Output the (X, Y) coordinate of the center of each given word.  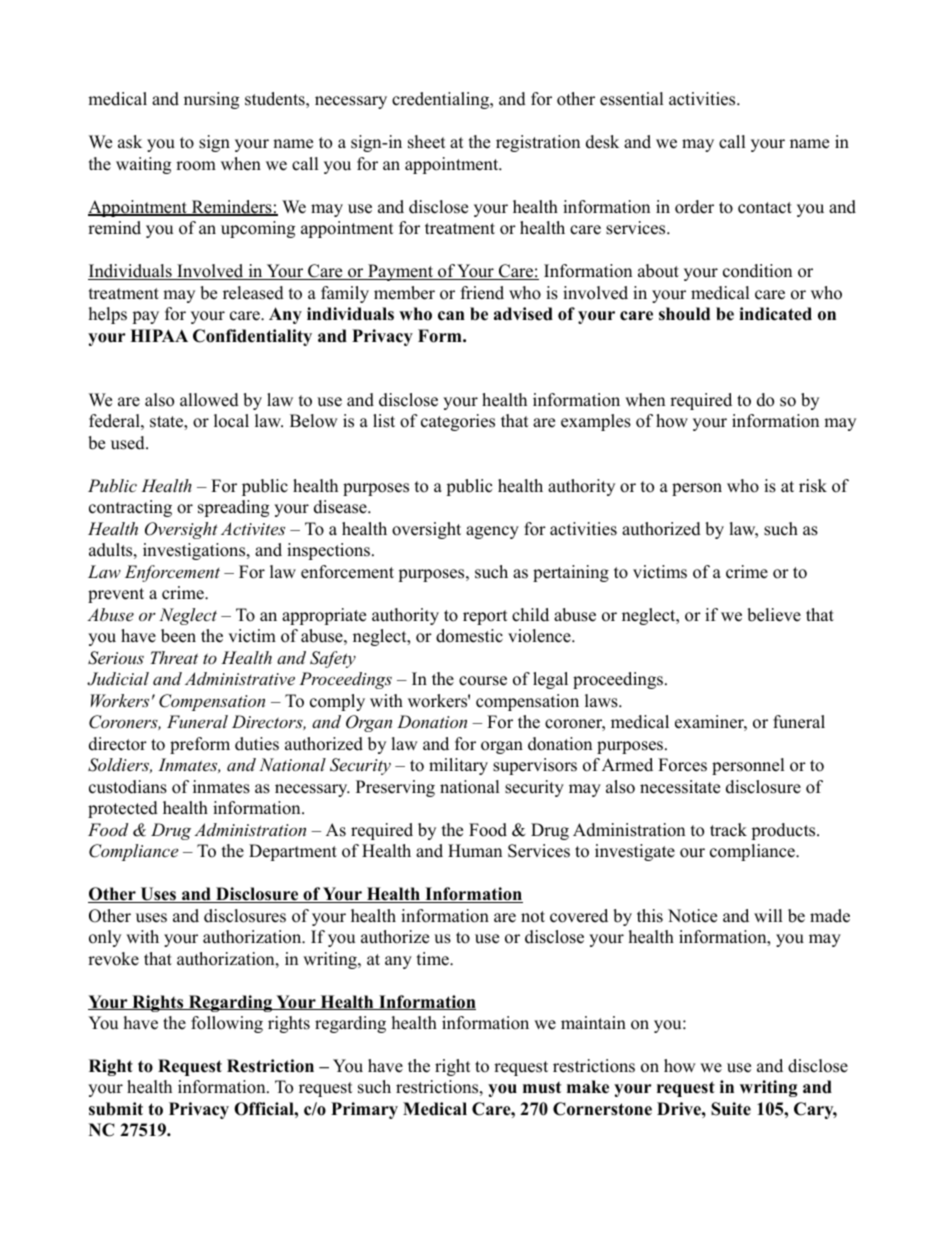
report (485, 617)
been (178, 636)
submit (116, 1109)
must (542, 1088)
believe (774, 615)
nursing (211, 100)
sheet (427, 142)
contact (765, 208)
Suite (731, 1109)
